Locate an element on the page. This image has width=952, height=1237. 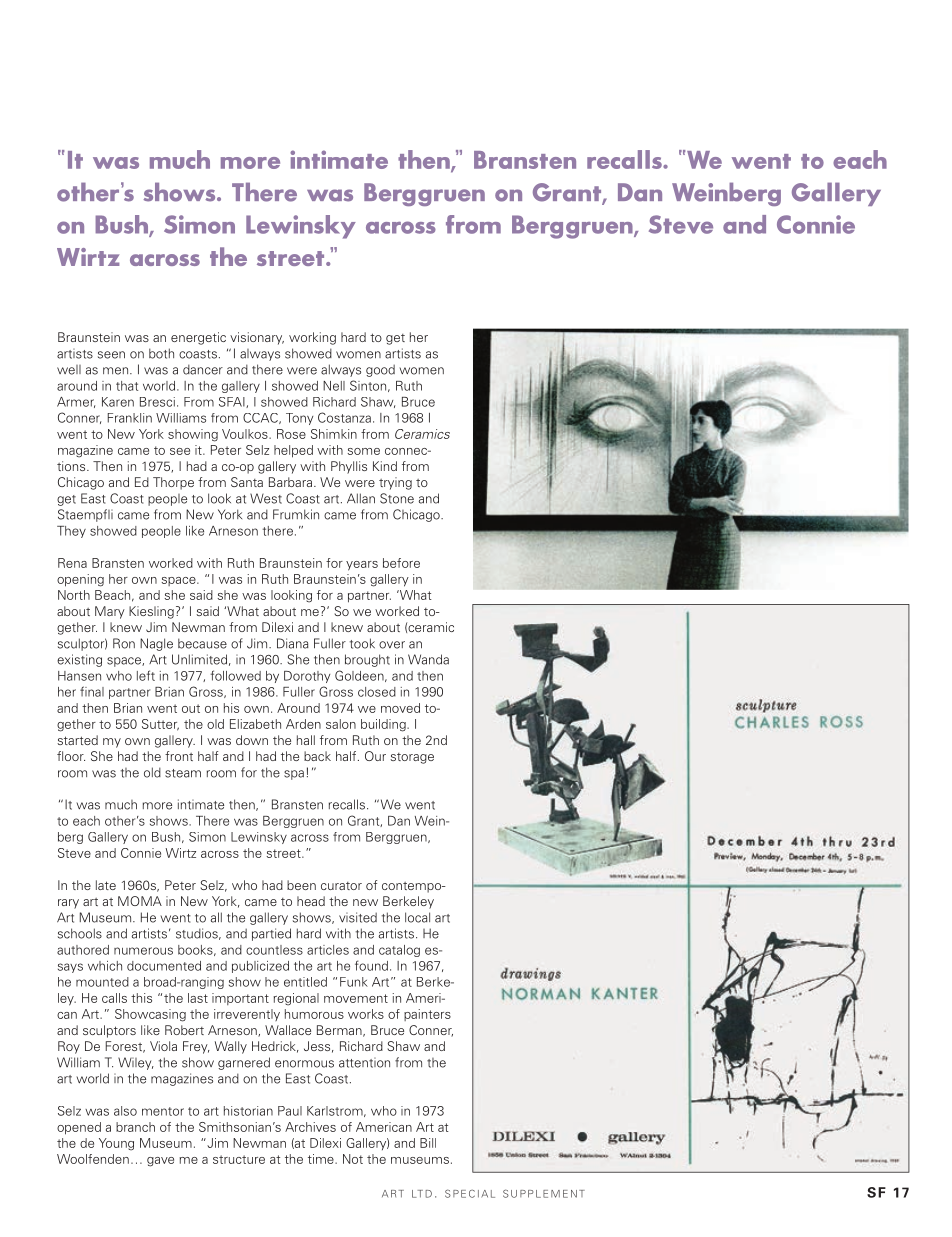
visionary is located at coordinates (257, 338).
